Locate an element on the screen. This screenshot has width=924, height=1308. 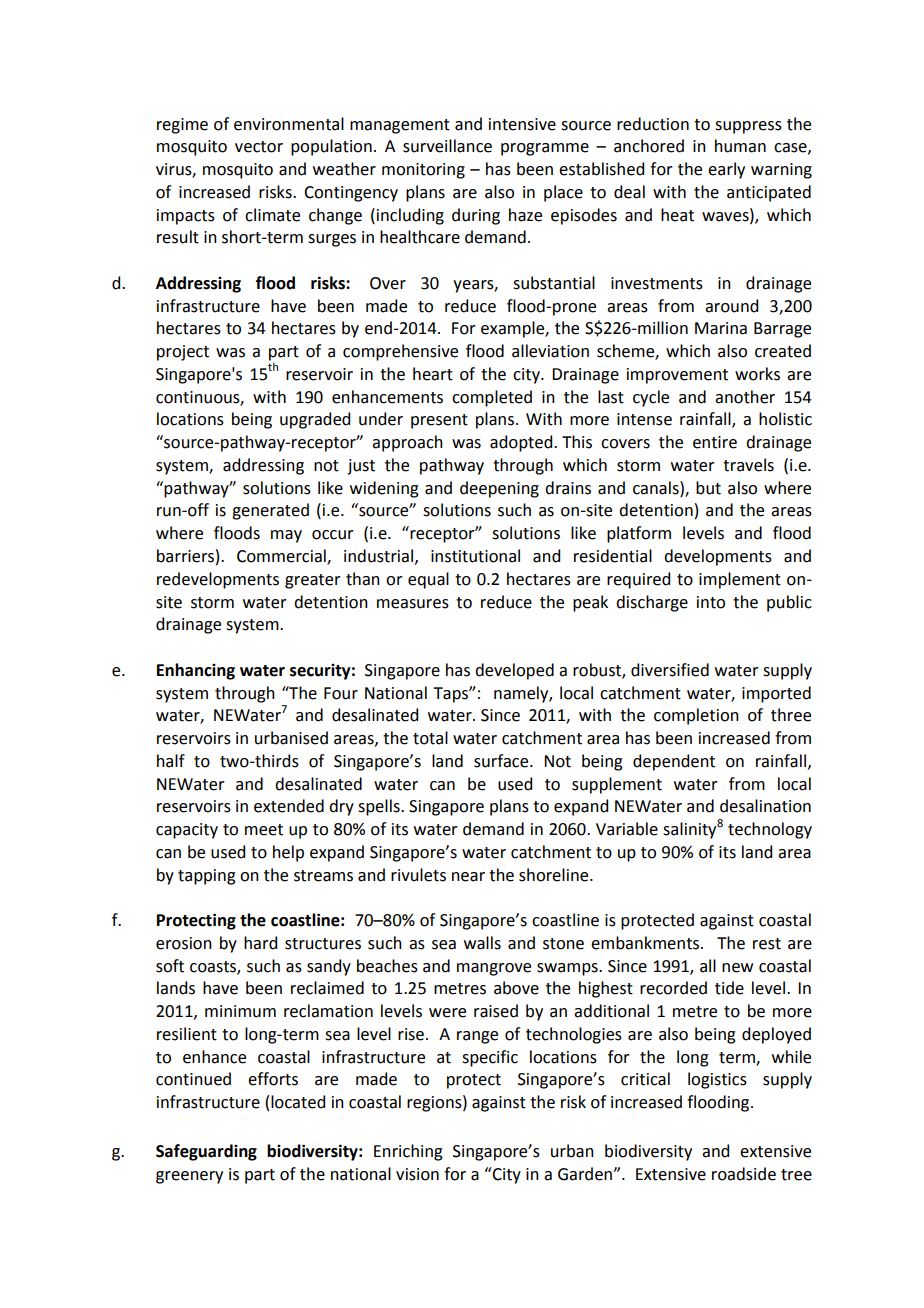
early is located at coordinates (726, 170).
